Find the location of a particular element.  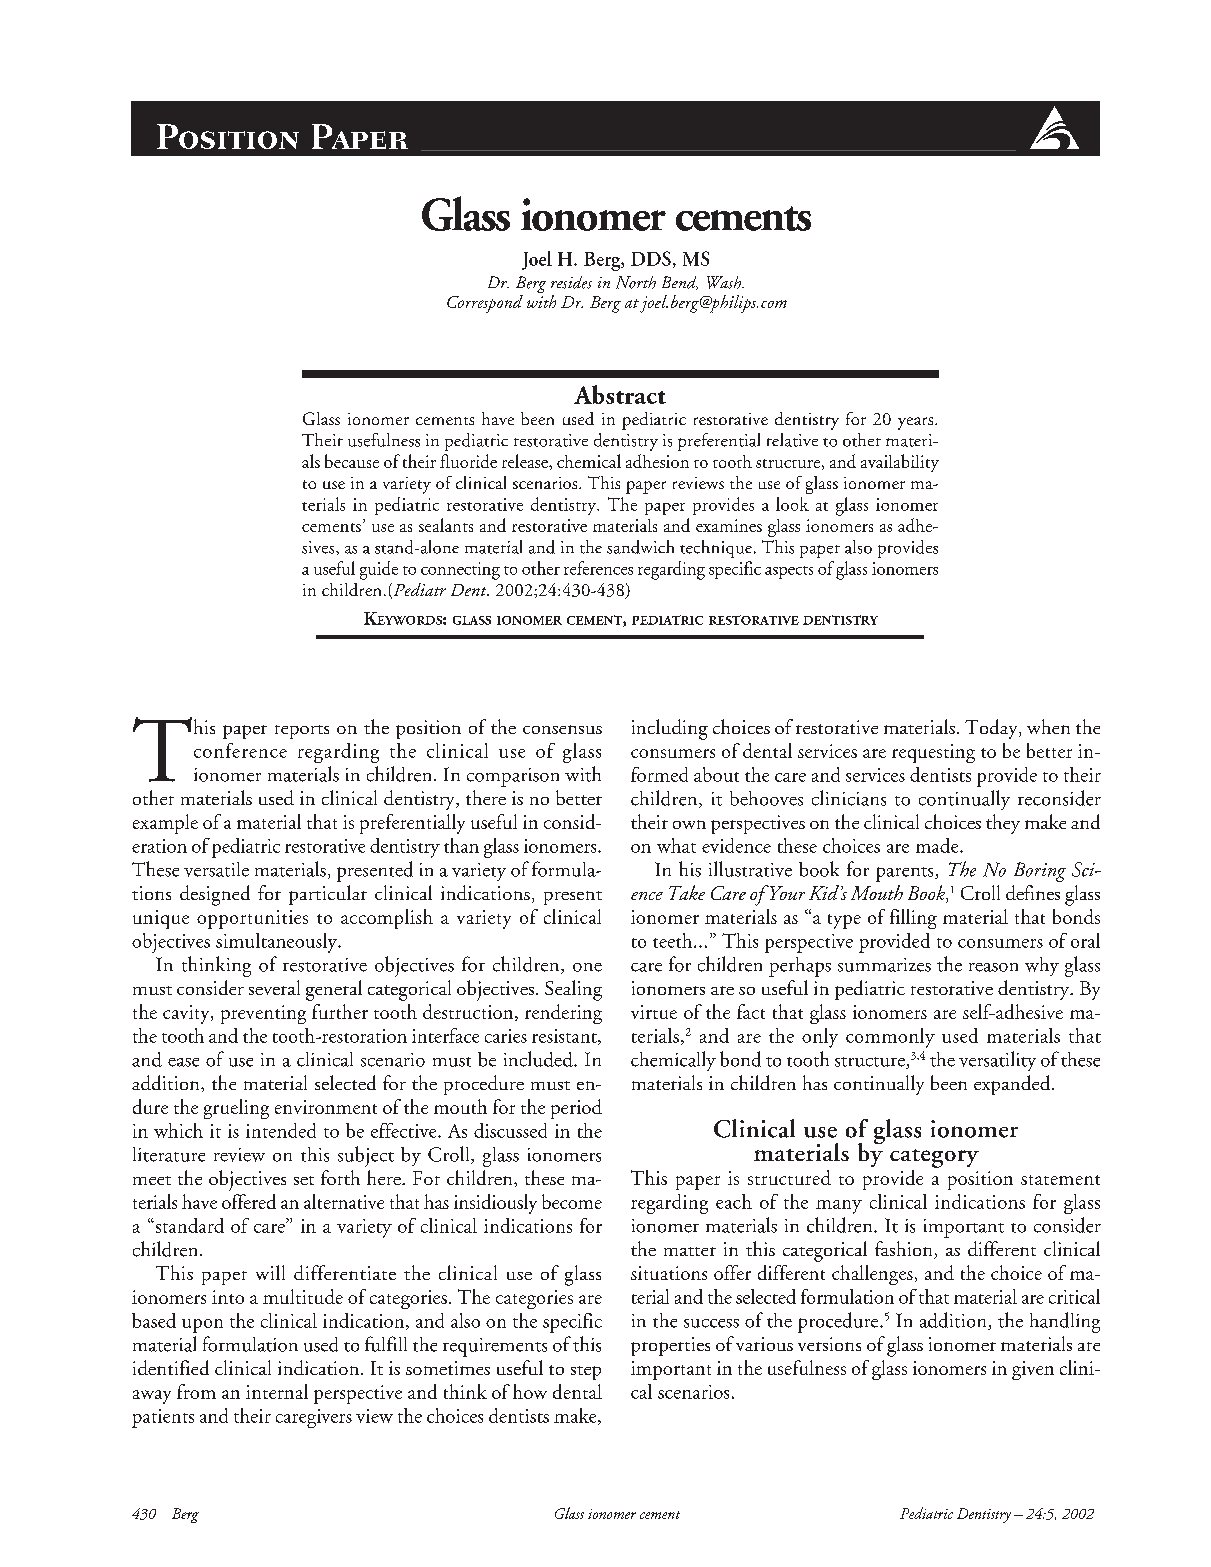

Correspond is located at coordinates (485, 304).
